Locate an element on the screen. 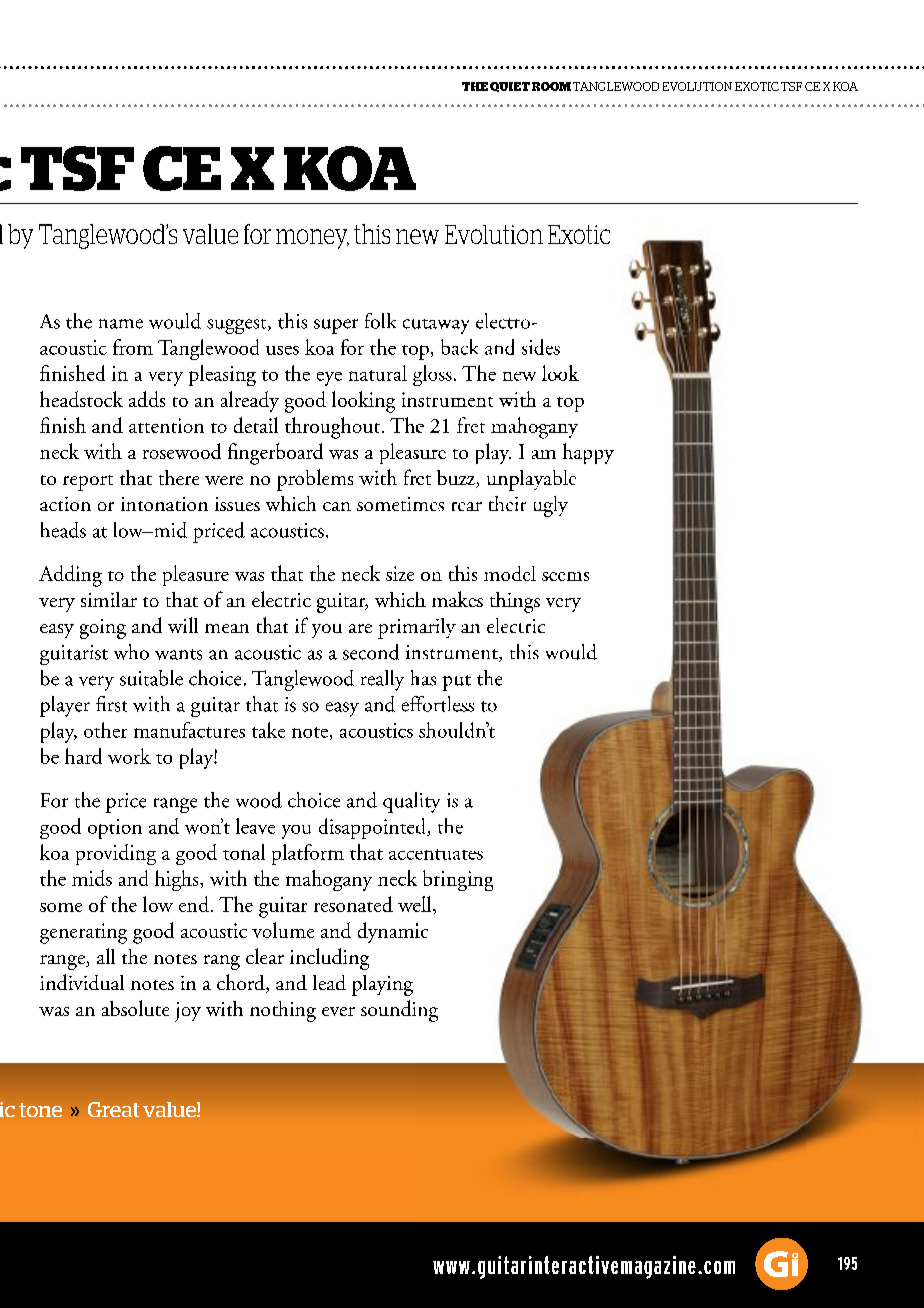 Image resolution: width=924 pixels, height=1308 pixels. clear is located at coordinates (265, 956).
